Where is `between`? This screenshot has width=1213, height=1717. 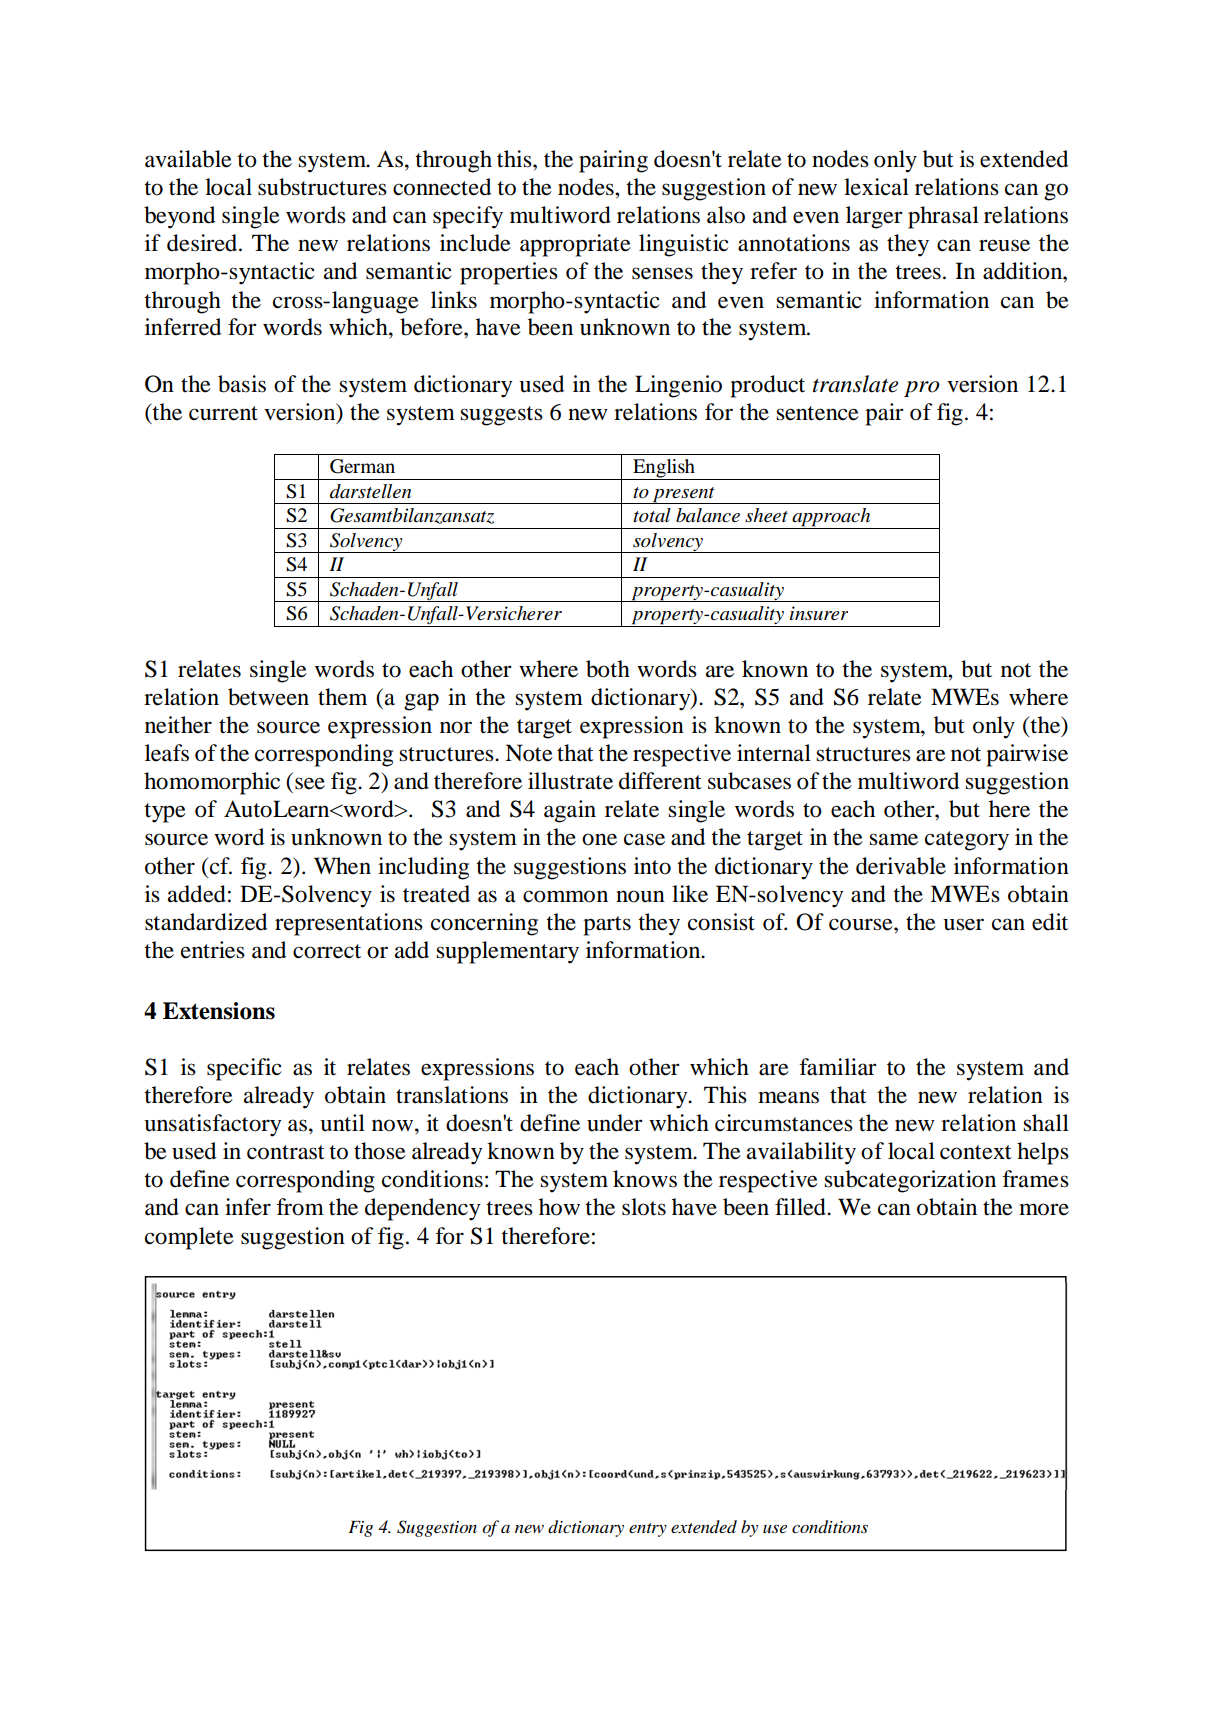
between is located at coordinates (268, 697).
